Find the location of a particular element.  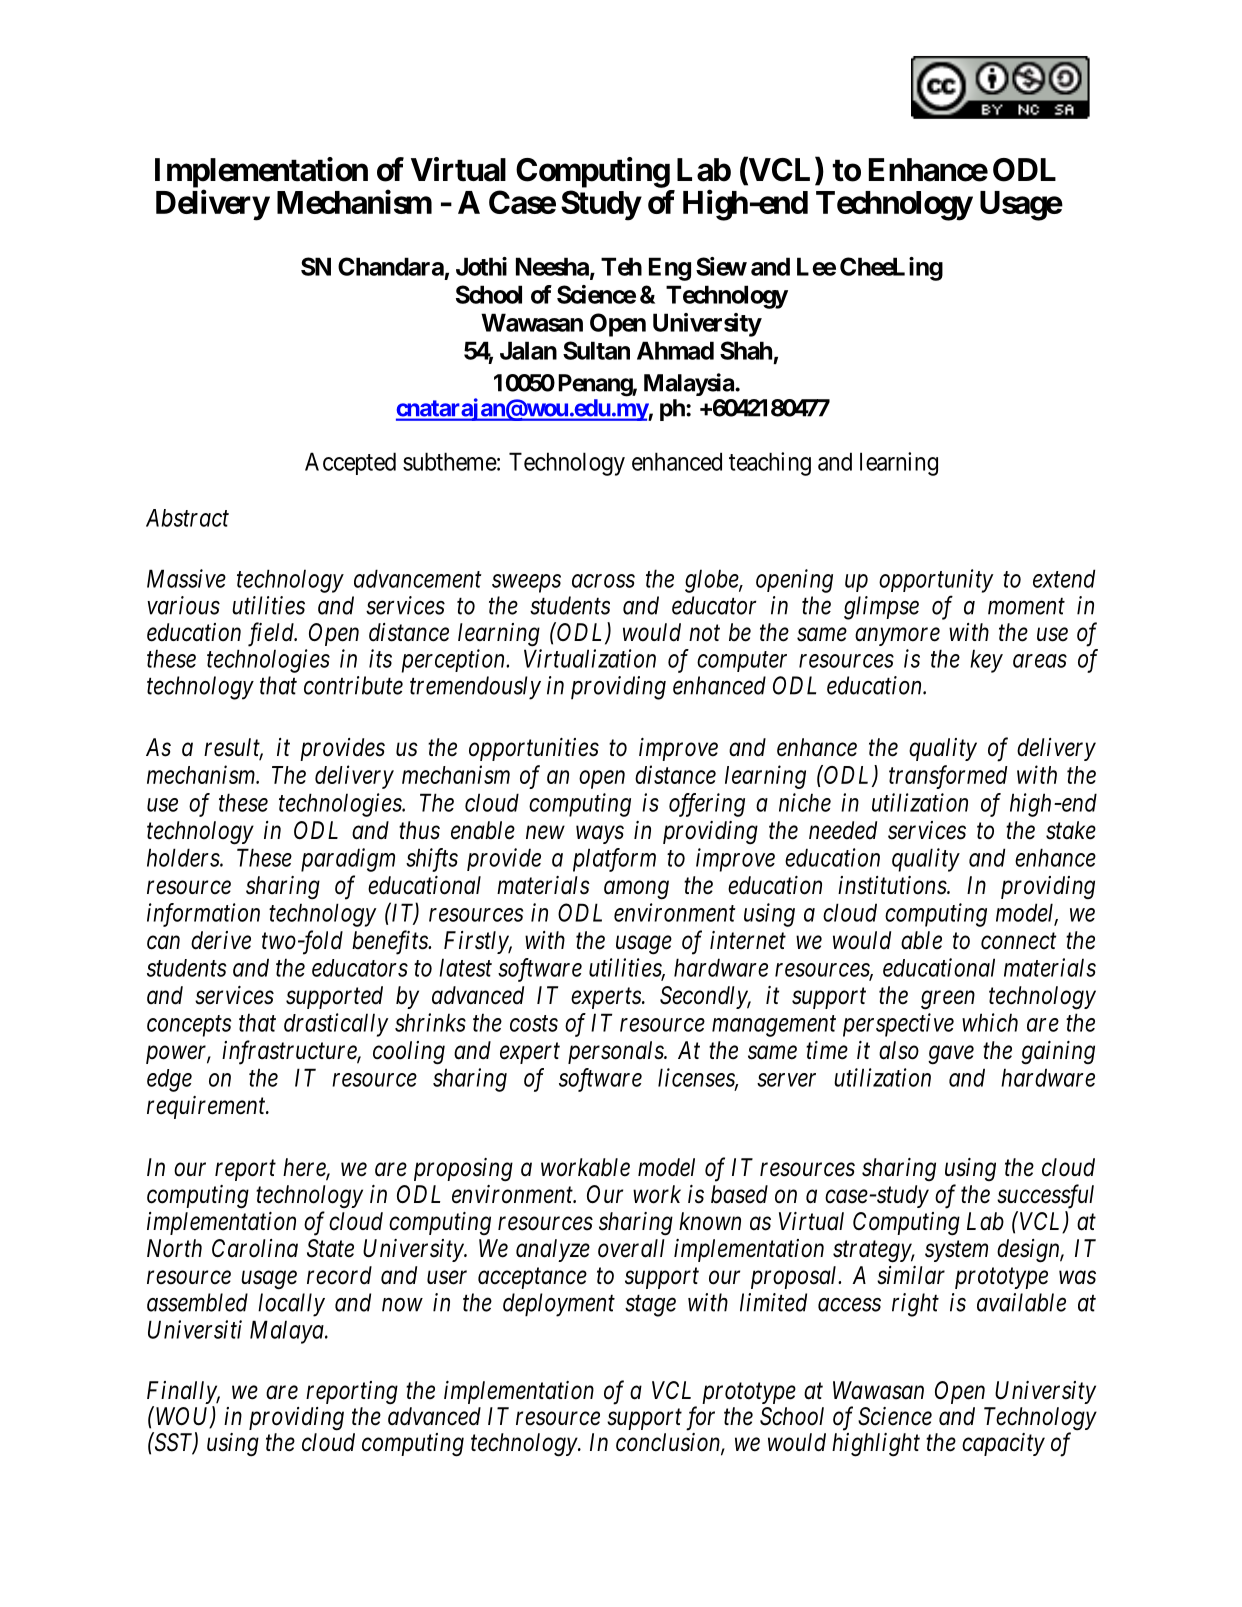

stage is located at coordinates (650, 1306).
